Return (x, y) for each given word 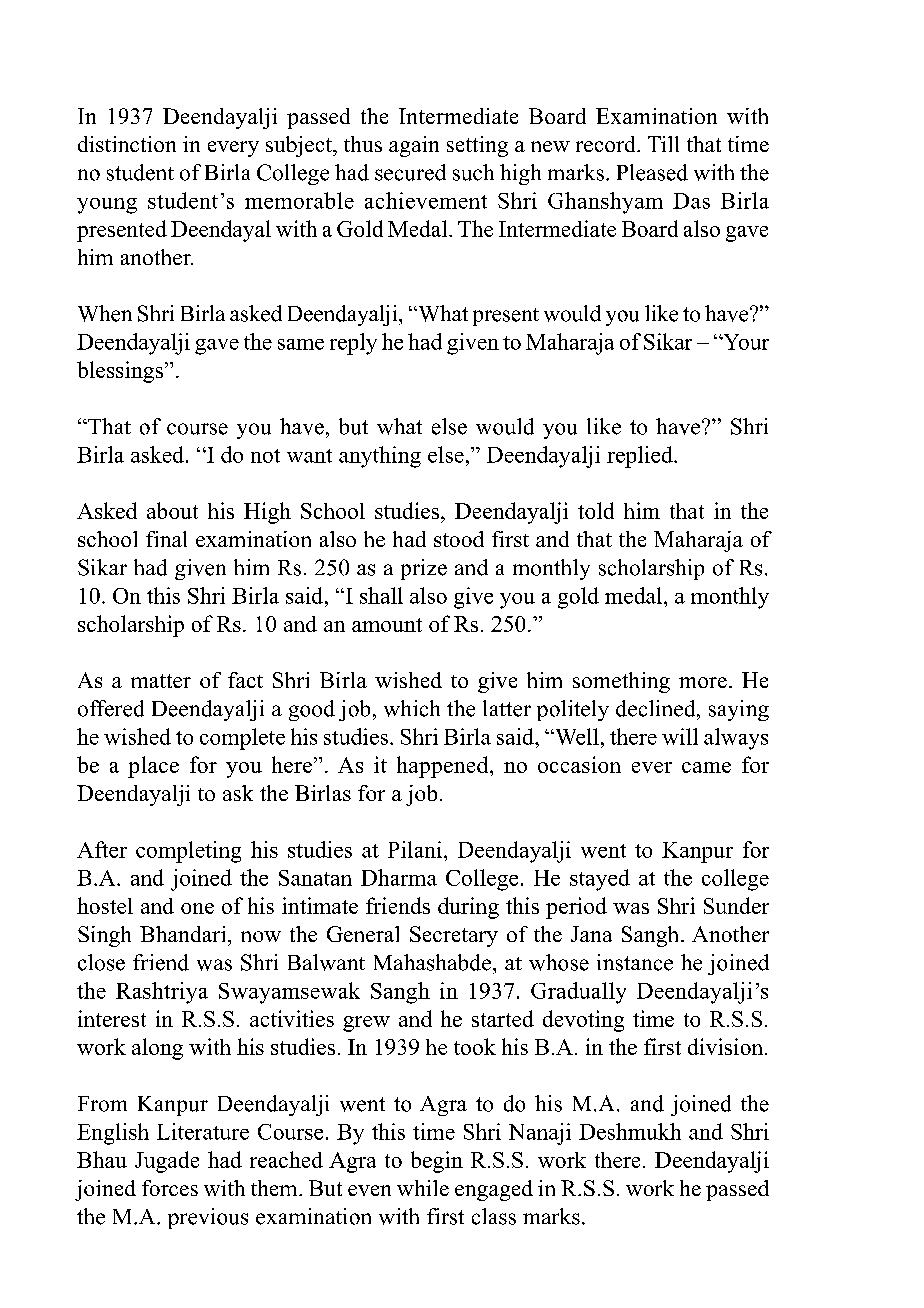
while (423, 1188)
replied (641, 457)
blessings (120, 372)
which (412, 708)
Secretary (454, 936)
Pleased (652, 172)
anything (380, 457)
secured (410, 172)
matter (161, 681)
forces (170, 1188)
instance (635, 962)
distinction (127, 144)
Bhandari (184, 934)
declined (657, 708)
